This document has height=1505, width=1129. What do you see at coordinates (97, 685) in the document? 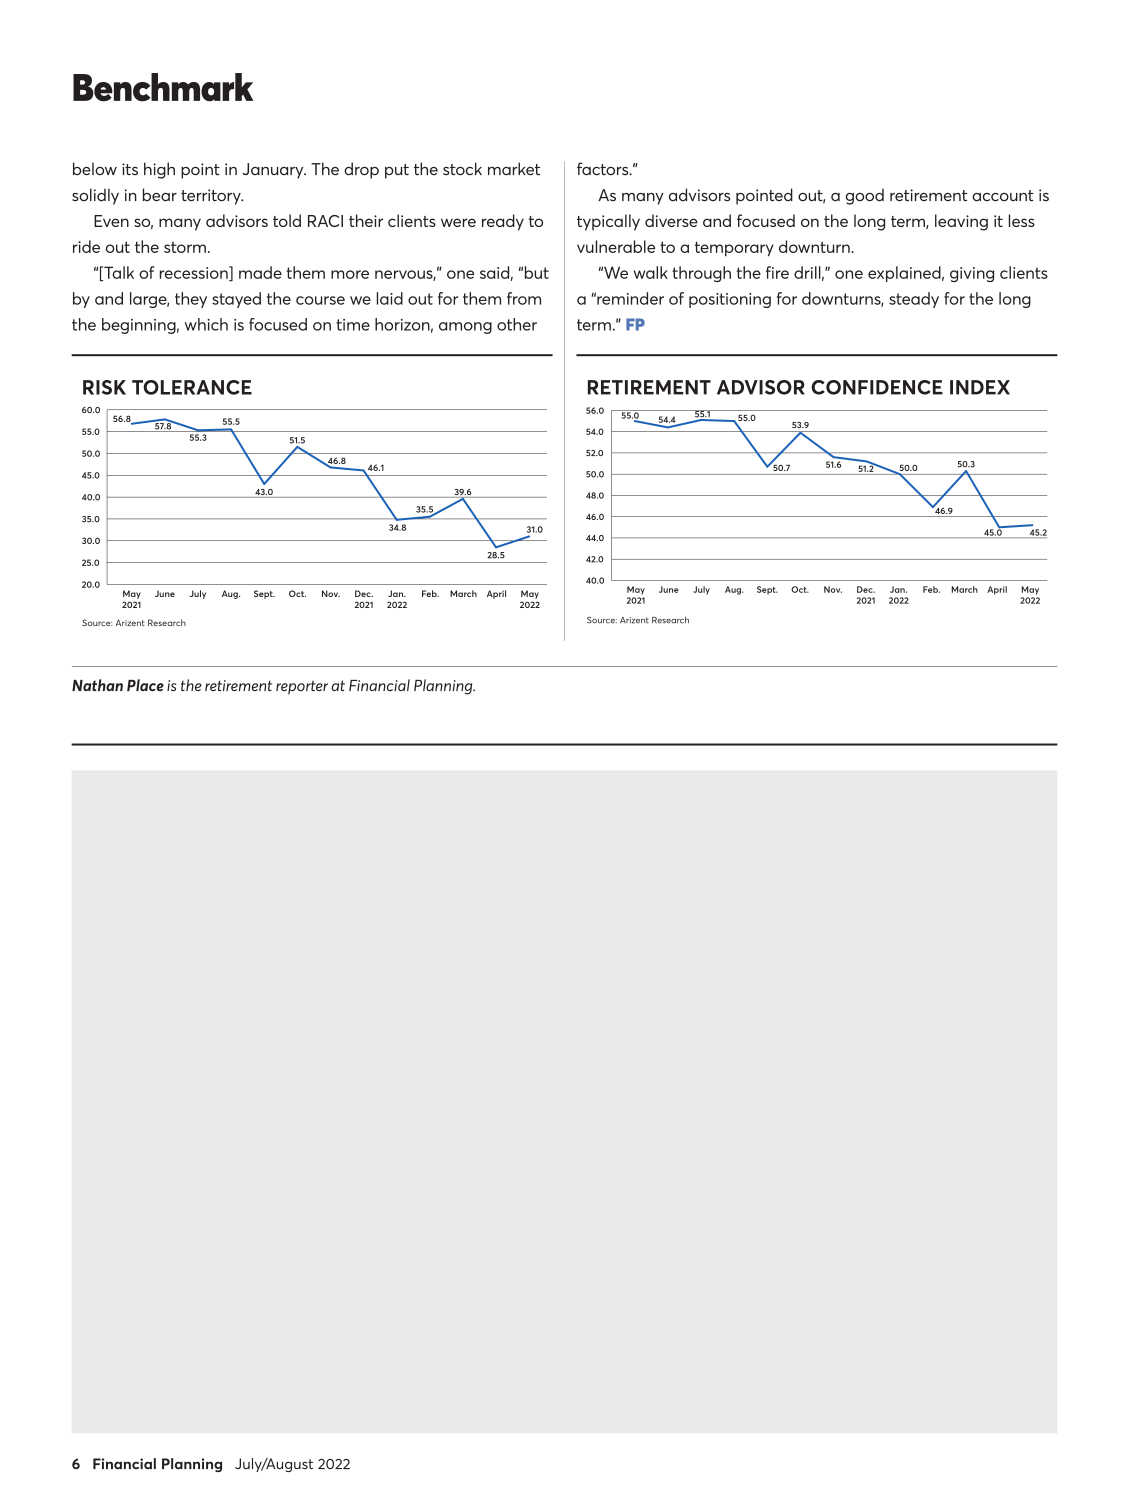
I see `Nathan` at bounding box center [97, 685].
